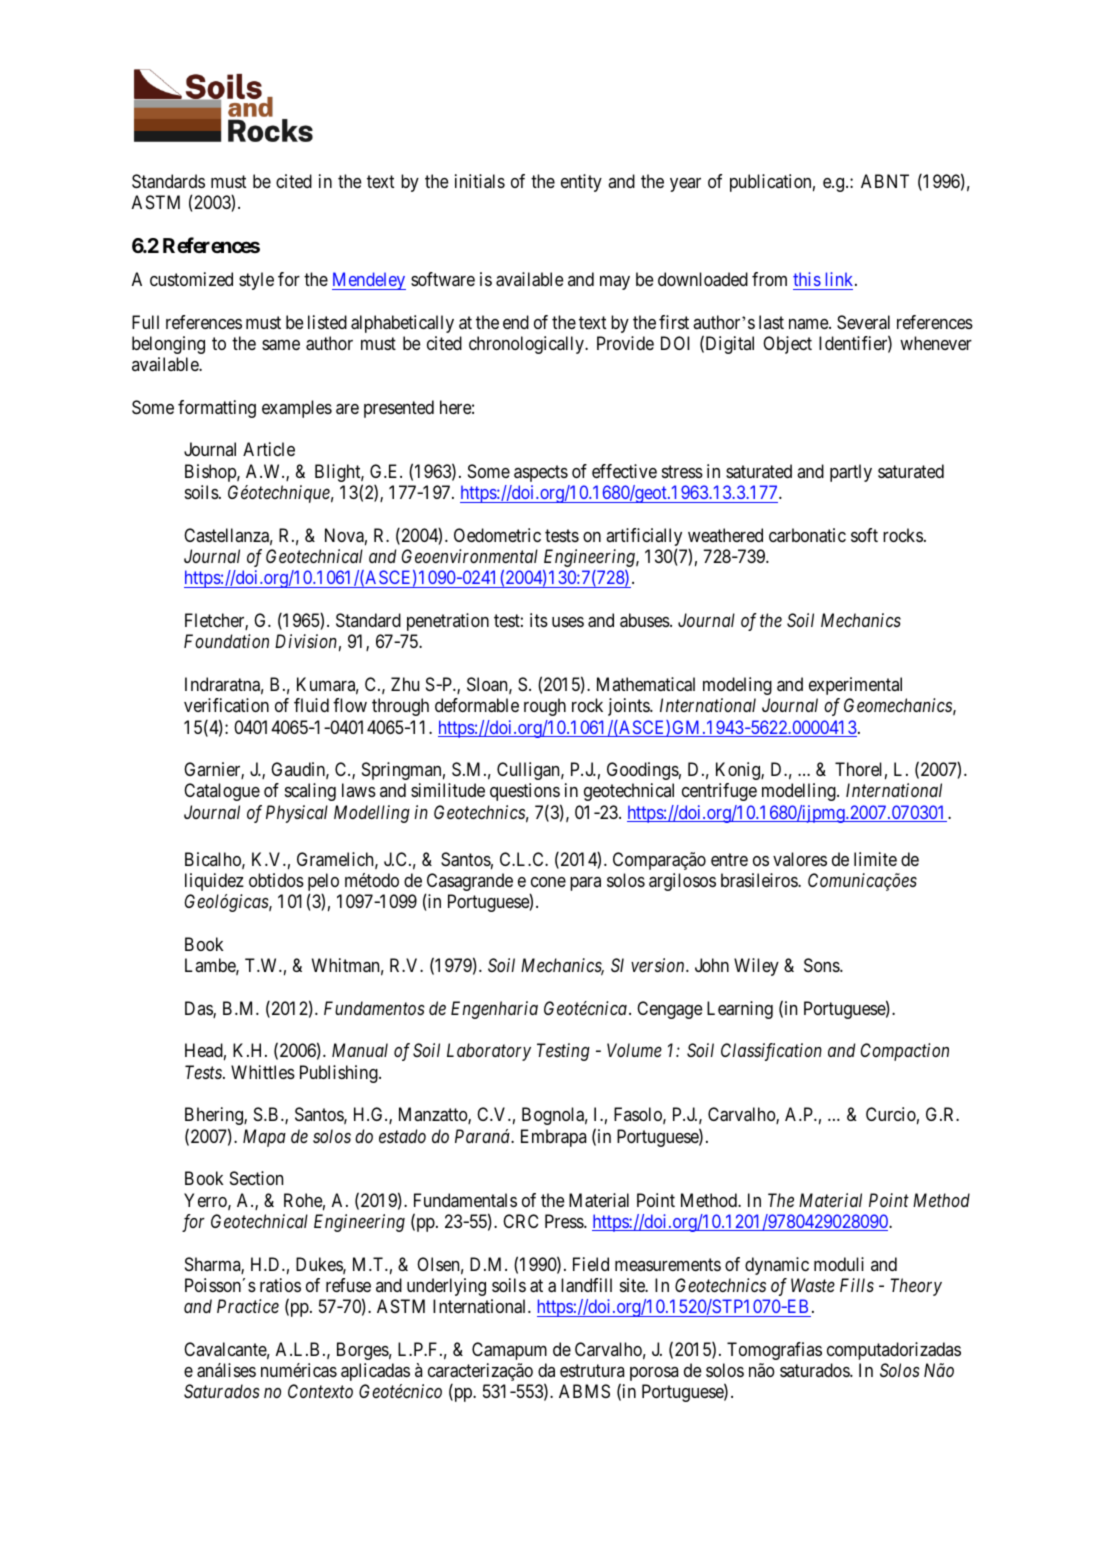 This screenshot has height=1560, width=1103. Describe the element at coordinates (539, 620) in the screenshot. I see `its` at that location.
